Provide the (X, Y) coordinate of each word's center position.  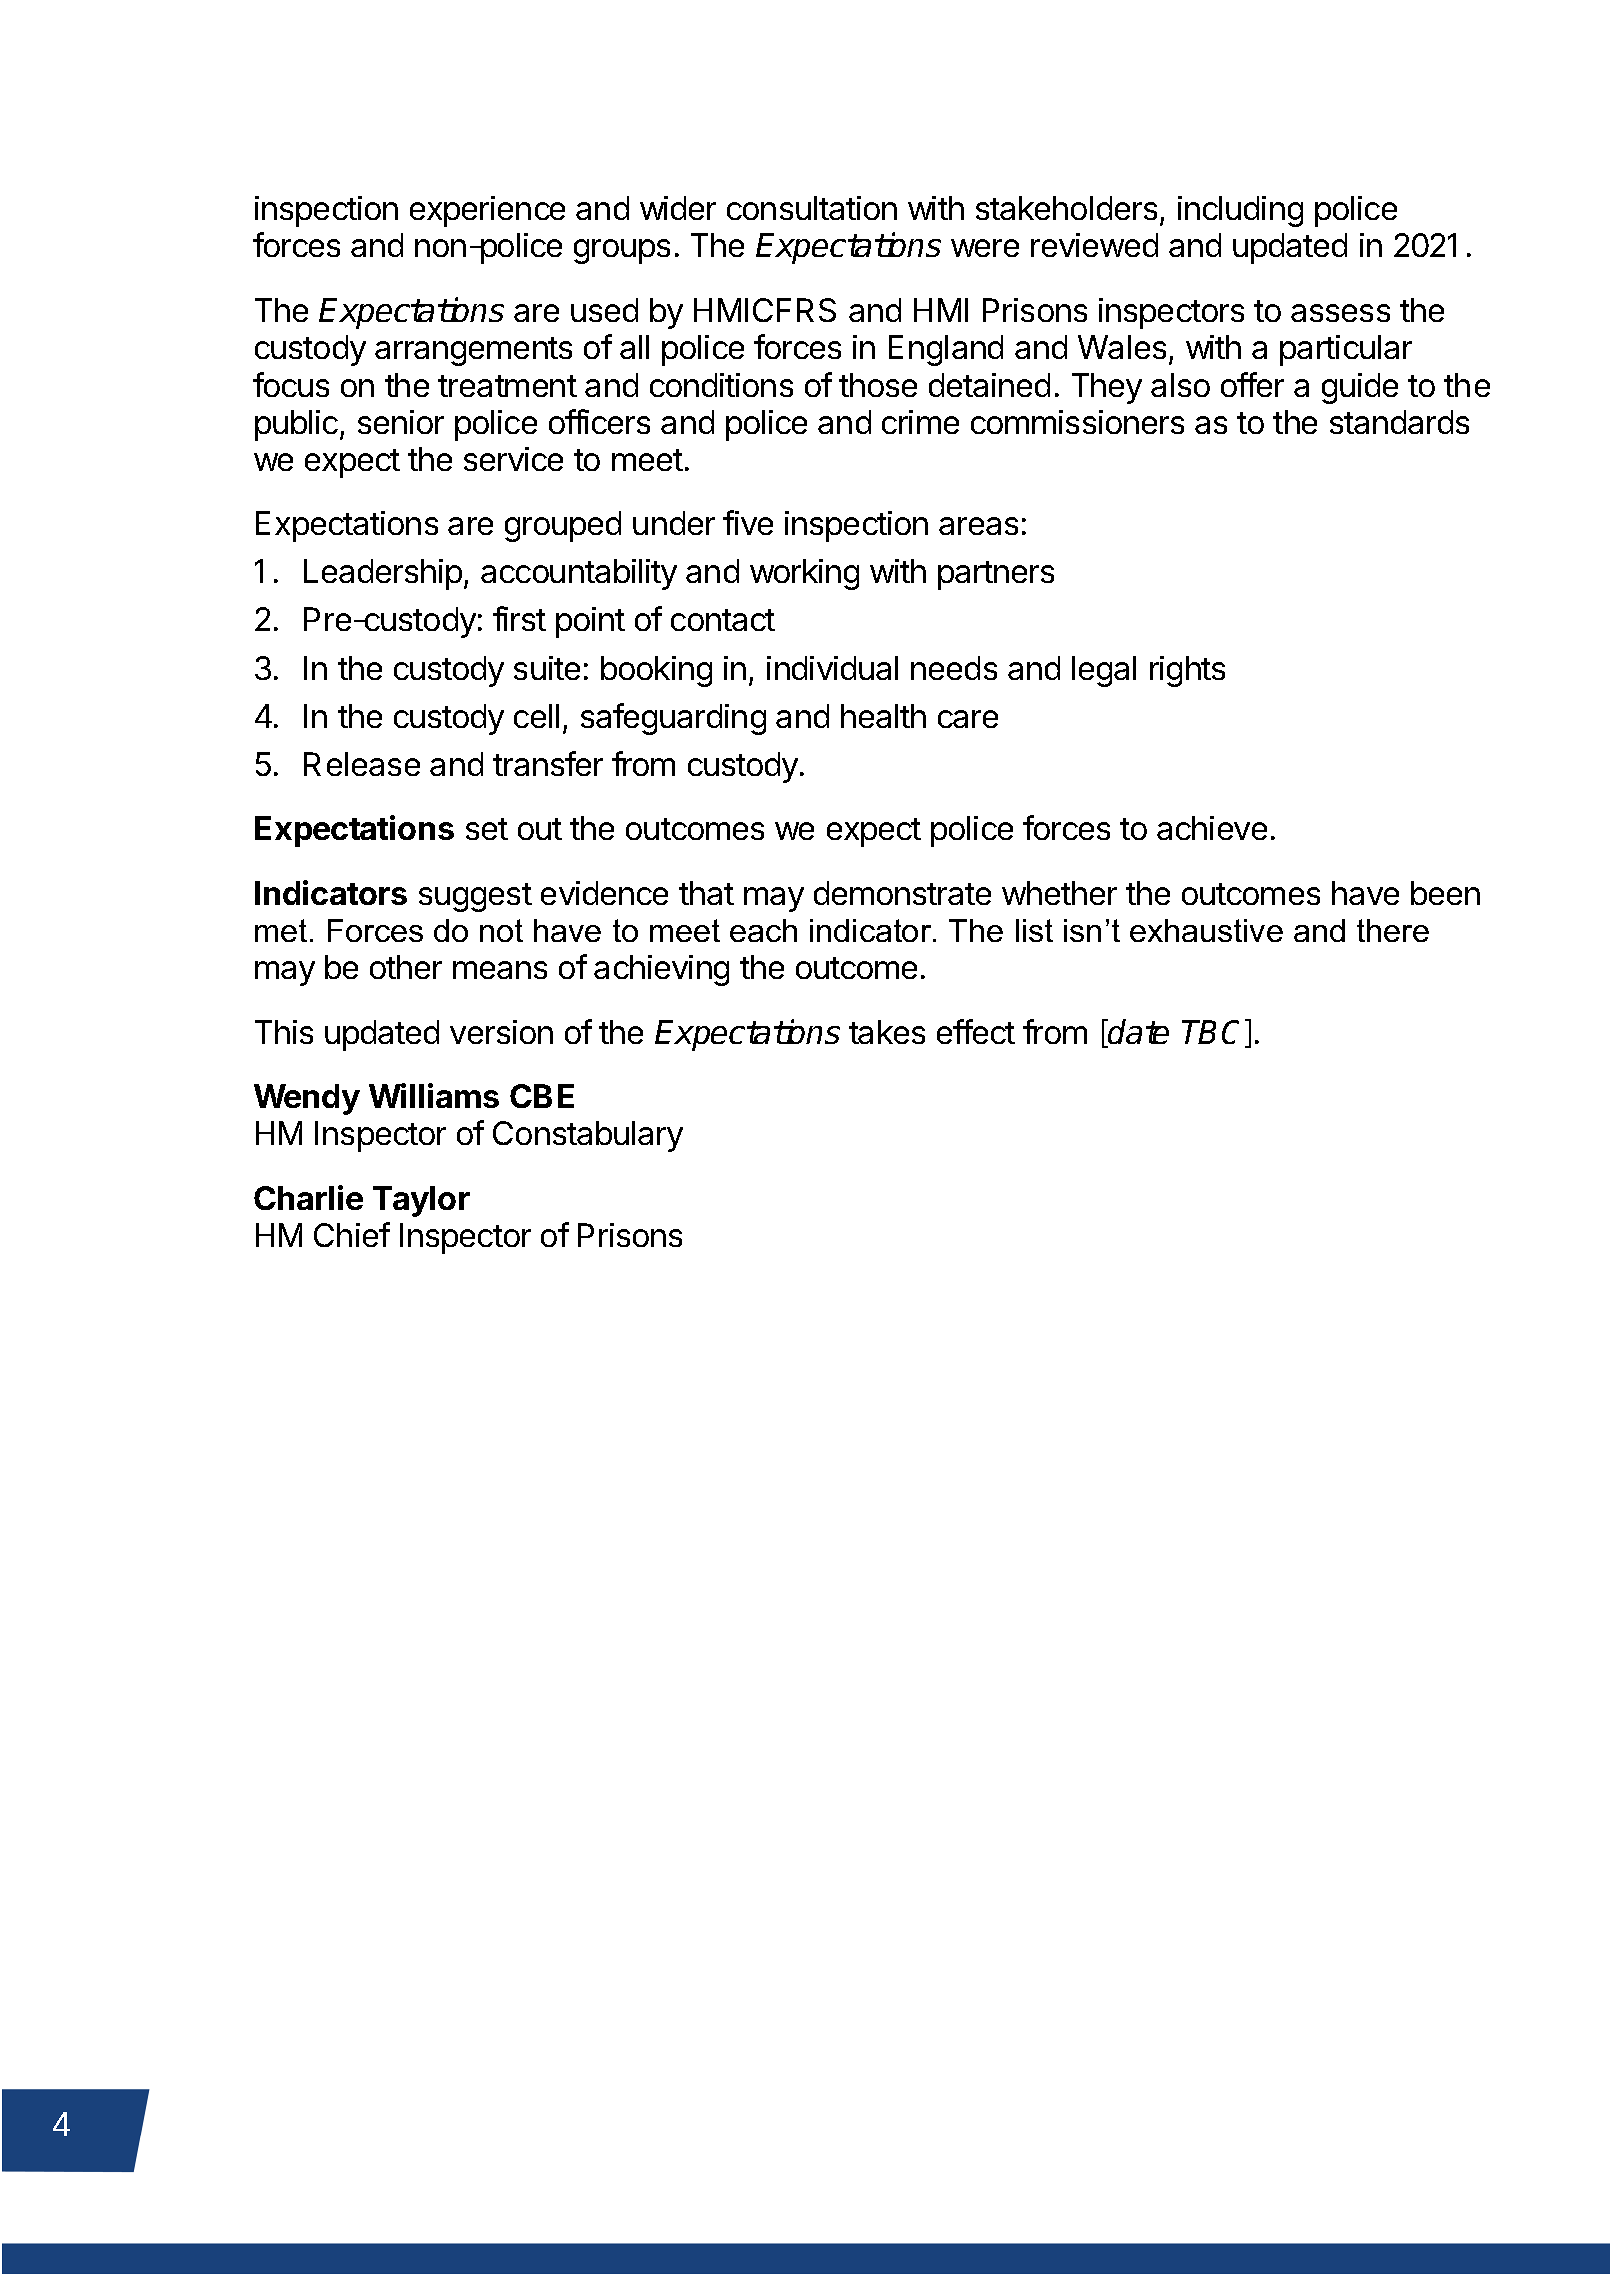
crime (920, 422)
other (406, 967)
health (883, 716)
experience (487, 211)
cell (536, 716)
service (513, 459)
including (1240, 211)
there (1393, 930)
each (763, 930)
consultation (812, 208)
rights (1187, 671)
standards (1399, 422)
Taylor (421, 1201)
